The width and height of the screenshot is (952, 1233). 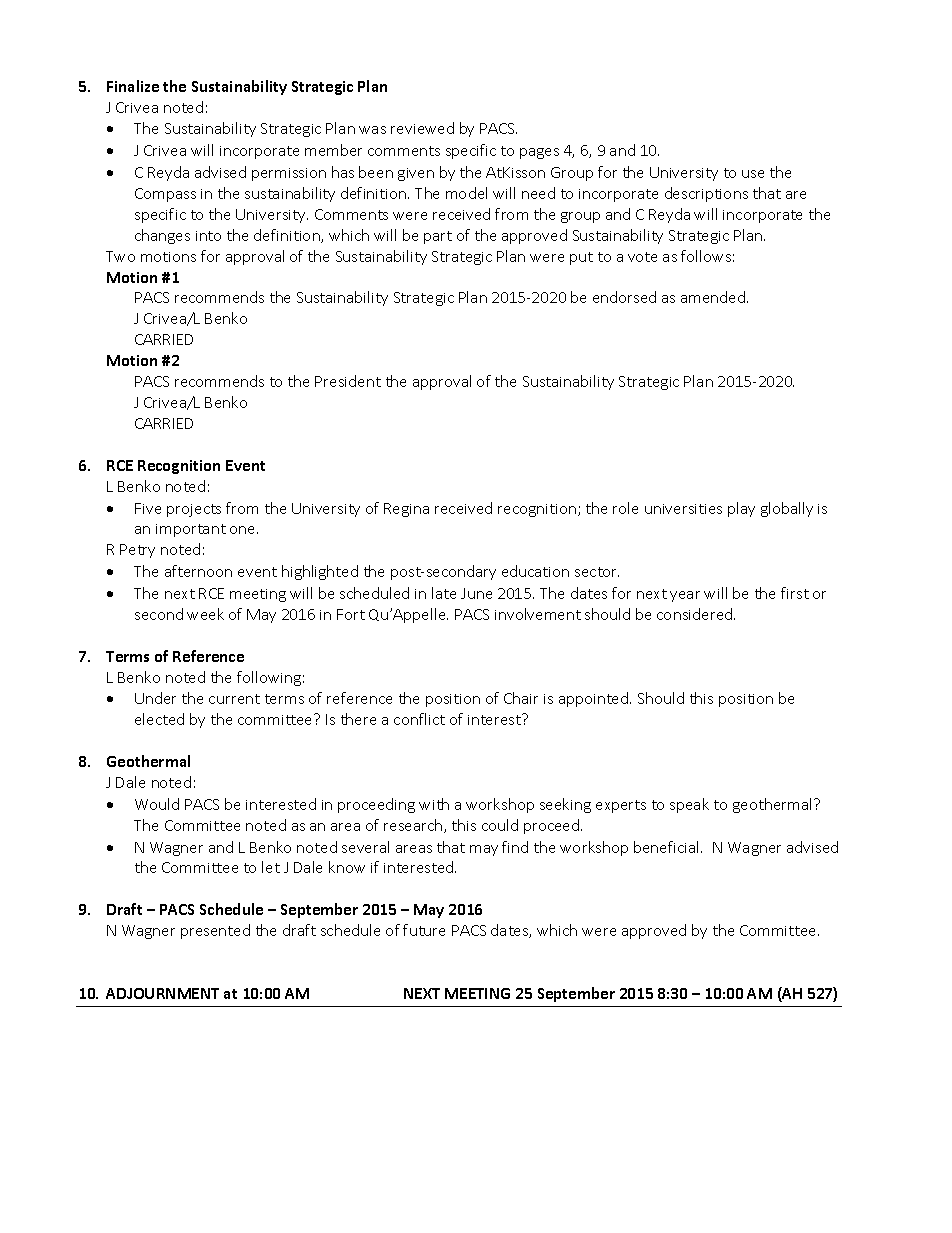 I want to click on future, so click(x=424, y=930).
